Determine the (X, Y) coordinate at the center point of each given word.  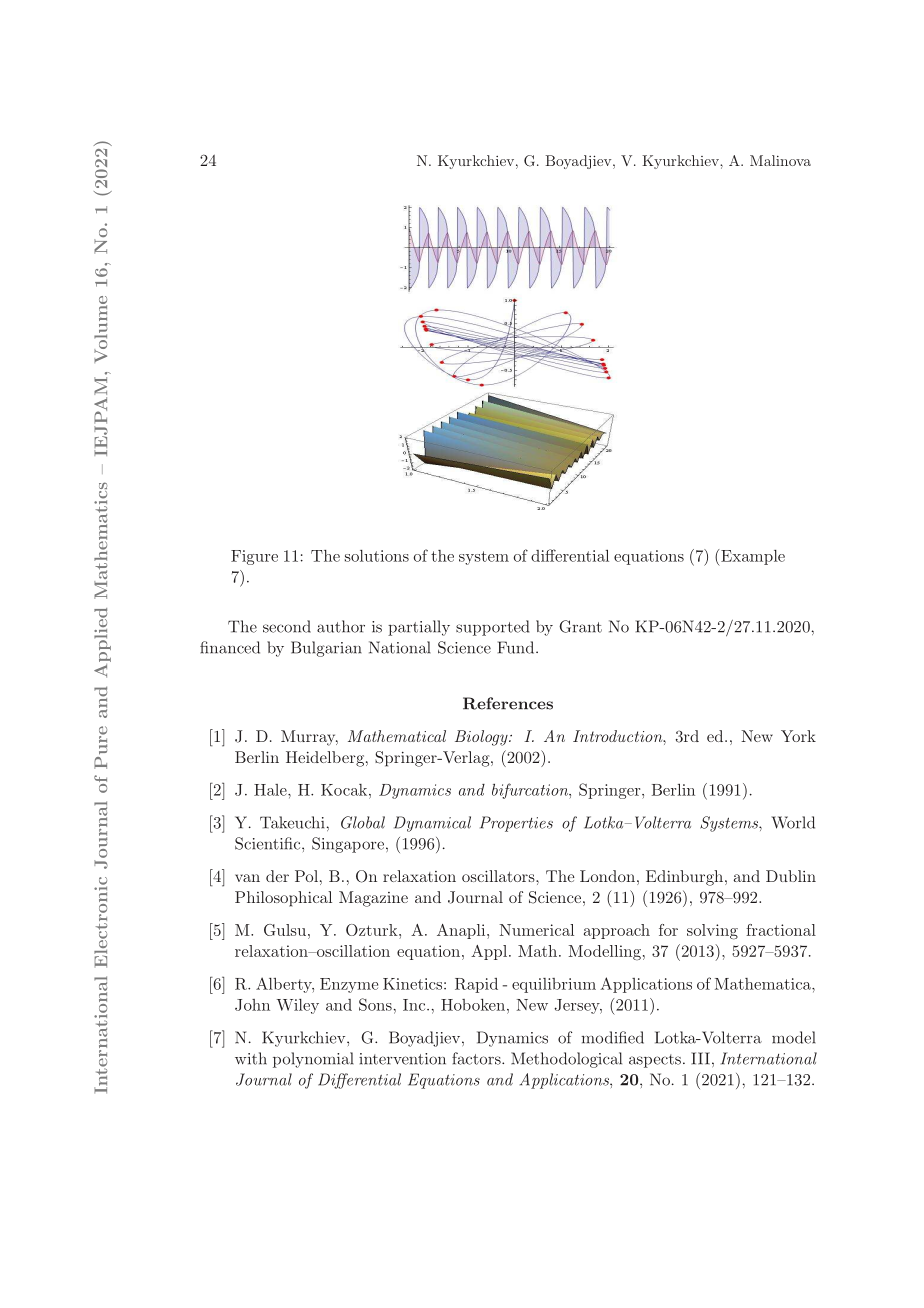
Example (752, 558)
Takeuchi (292, 822)
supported (492, 628)
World (793, 822)
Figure (254, 557)
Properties (516, 824)
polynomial (313, 1060)
